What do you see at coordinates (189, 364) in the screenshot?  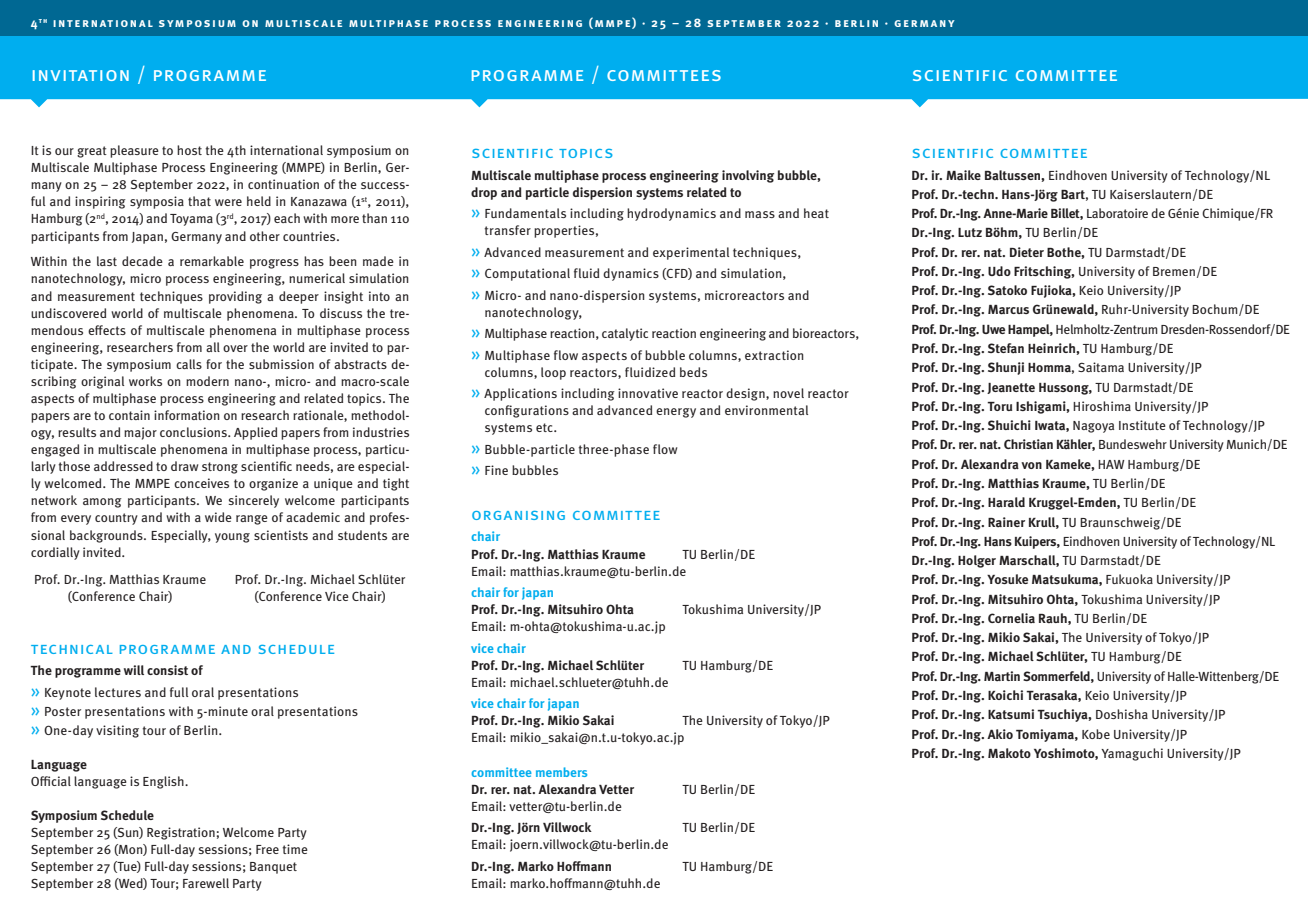 I see `calls` at bounding box center [189, 364].
